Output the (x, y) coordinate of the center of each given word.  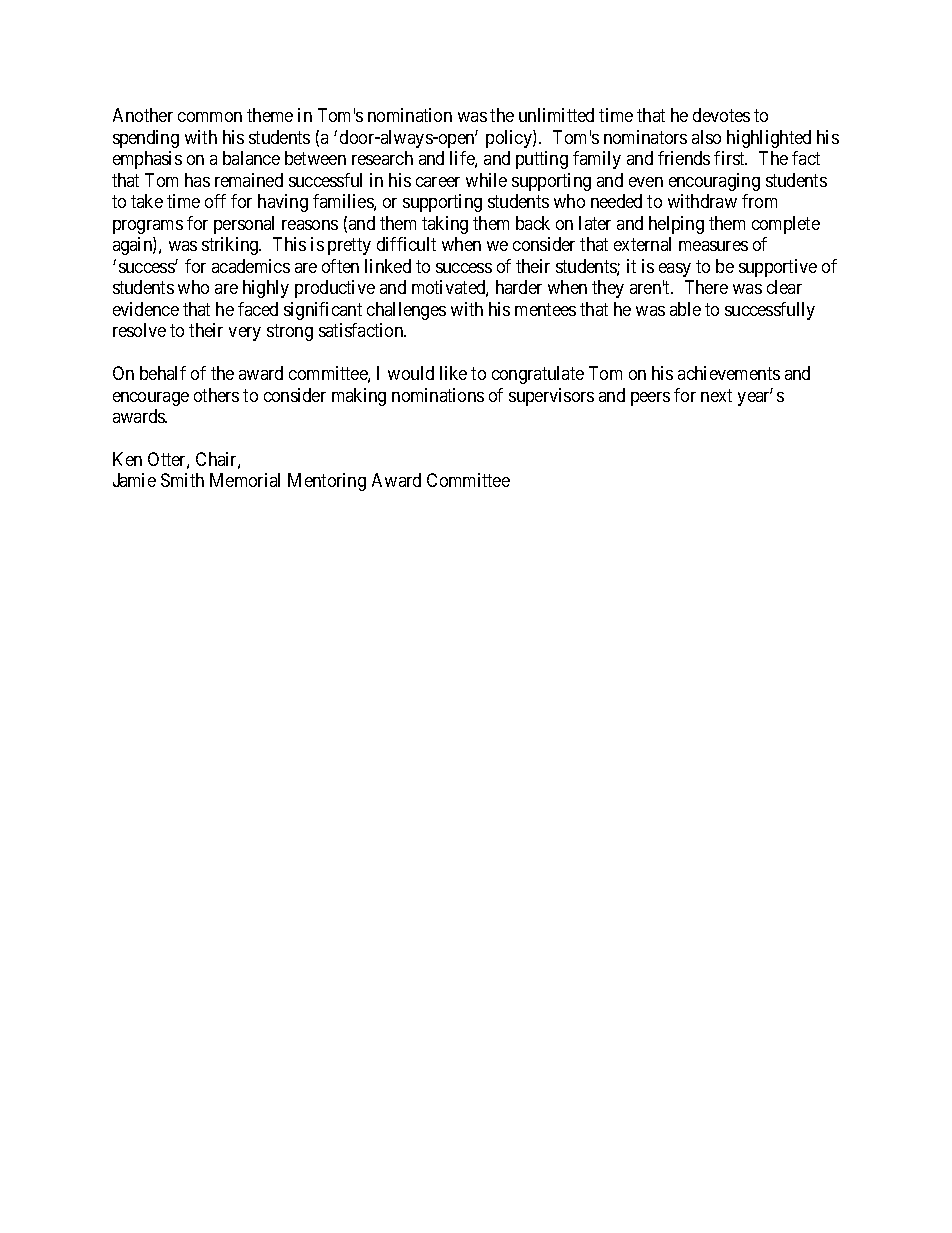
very (245, 334)
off (215, 201)
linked (388, 266)
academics (251, 266)
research (382, 158)
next (716, 395)
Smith (182, 480)
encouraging (714, 182)
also (706, 137)
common (210, 117)
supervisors (551, 397)
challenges (406, 311)
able (685, 309)
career (438, 182)
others (216, 395)
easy (675, 270)
